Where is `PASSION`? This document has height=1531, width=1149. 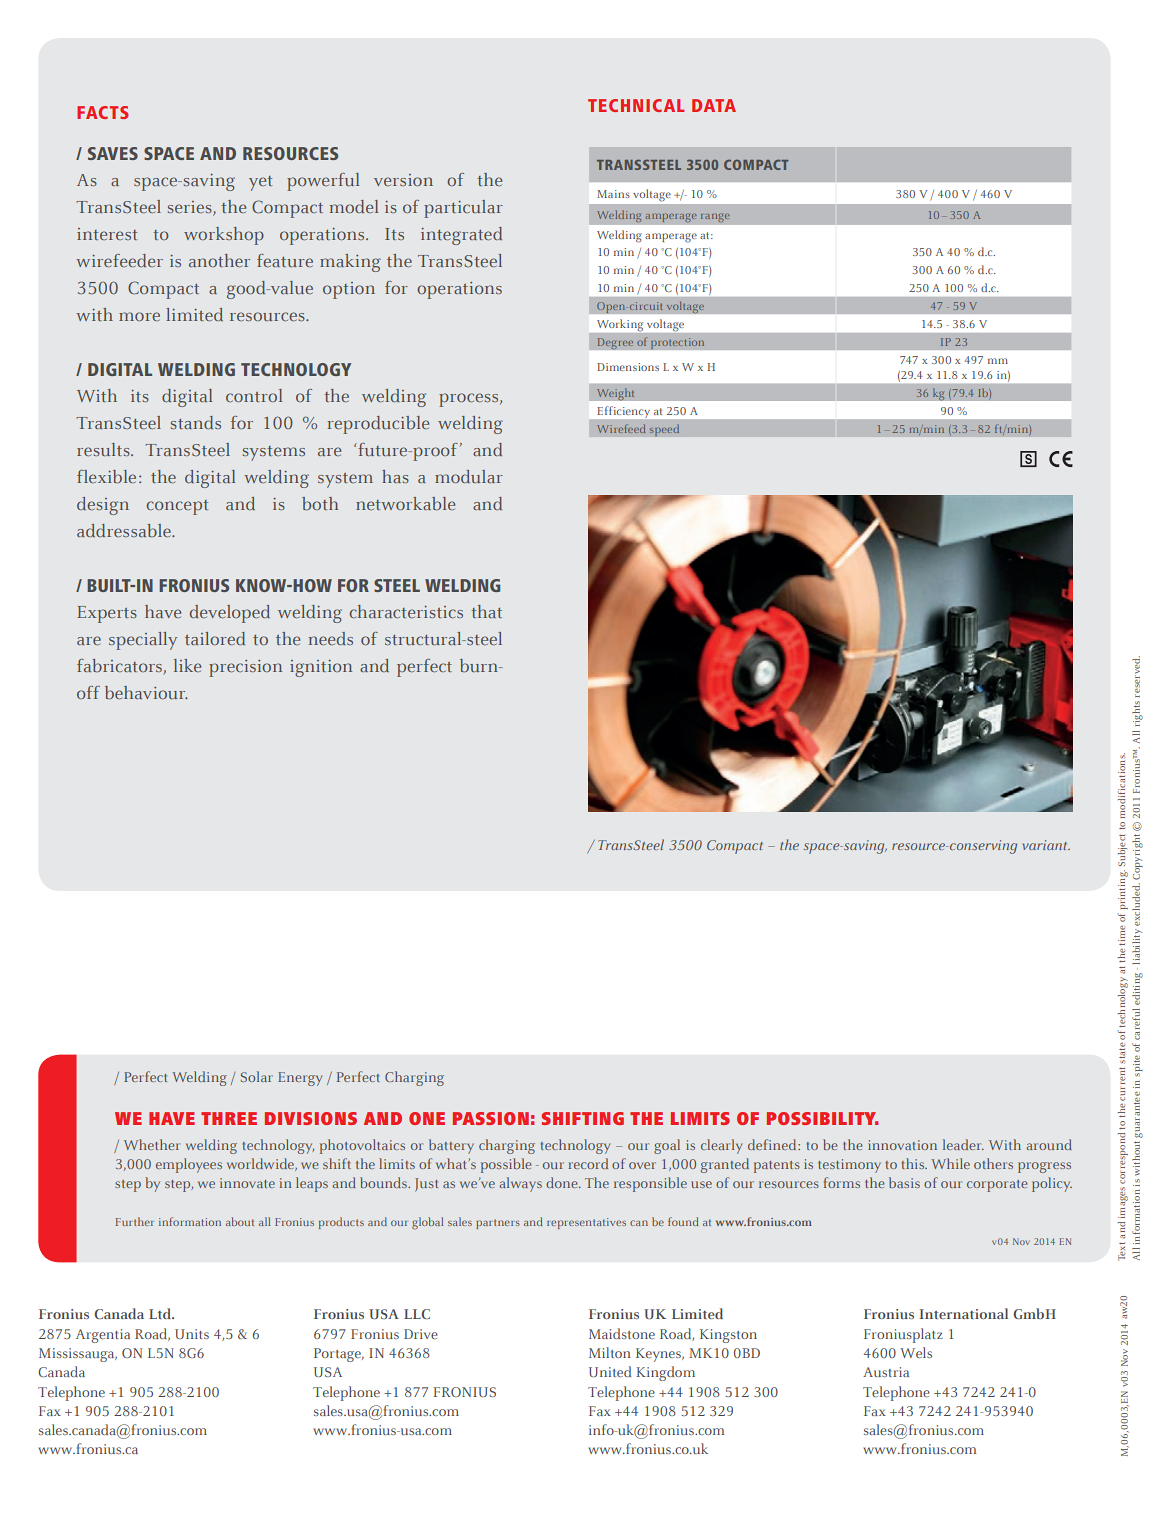 PASSION is located at coordinates (491, 1118).
